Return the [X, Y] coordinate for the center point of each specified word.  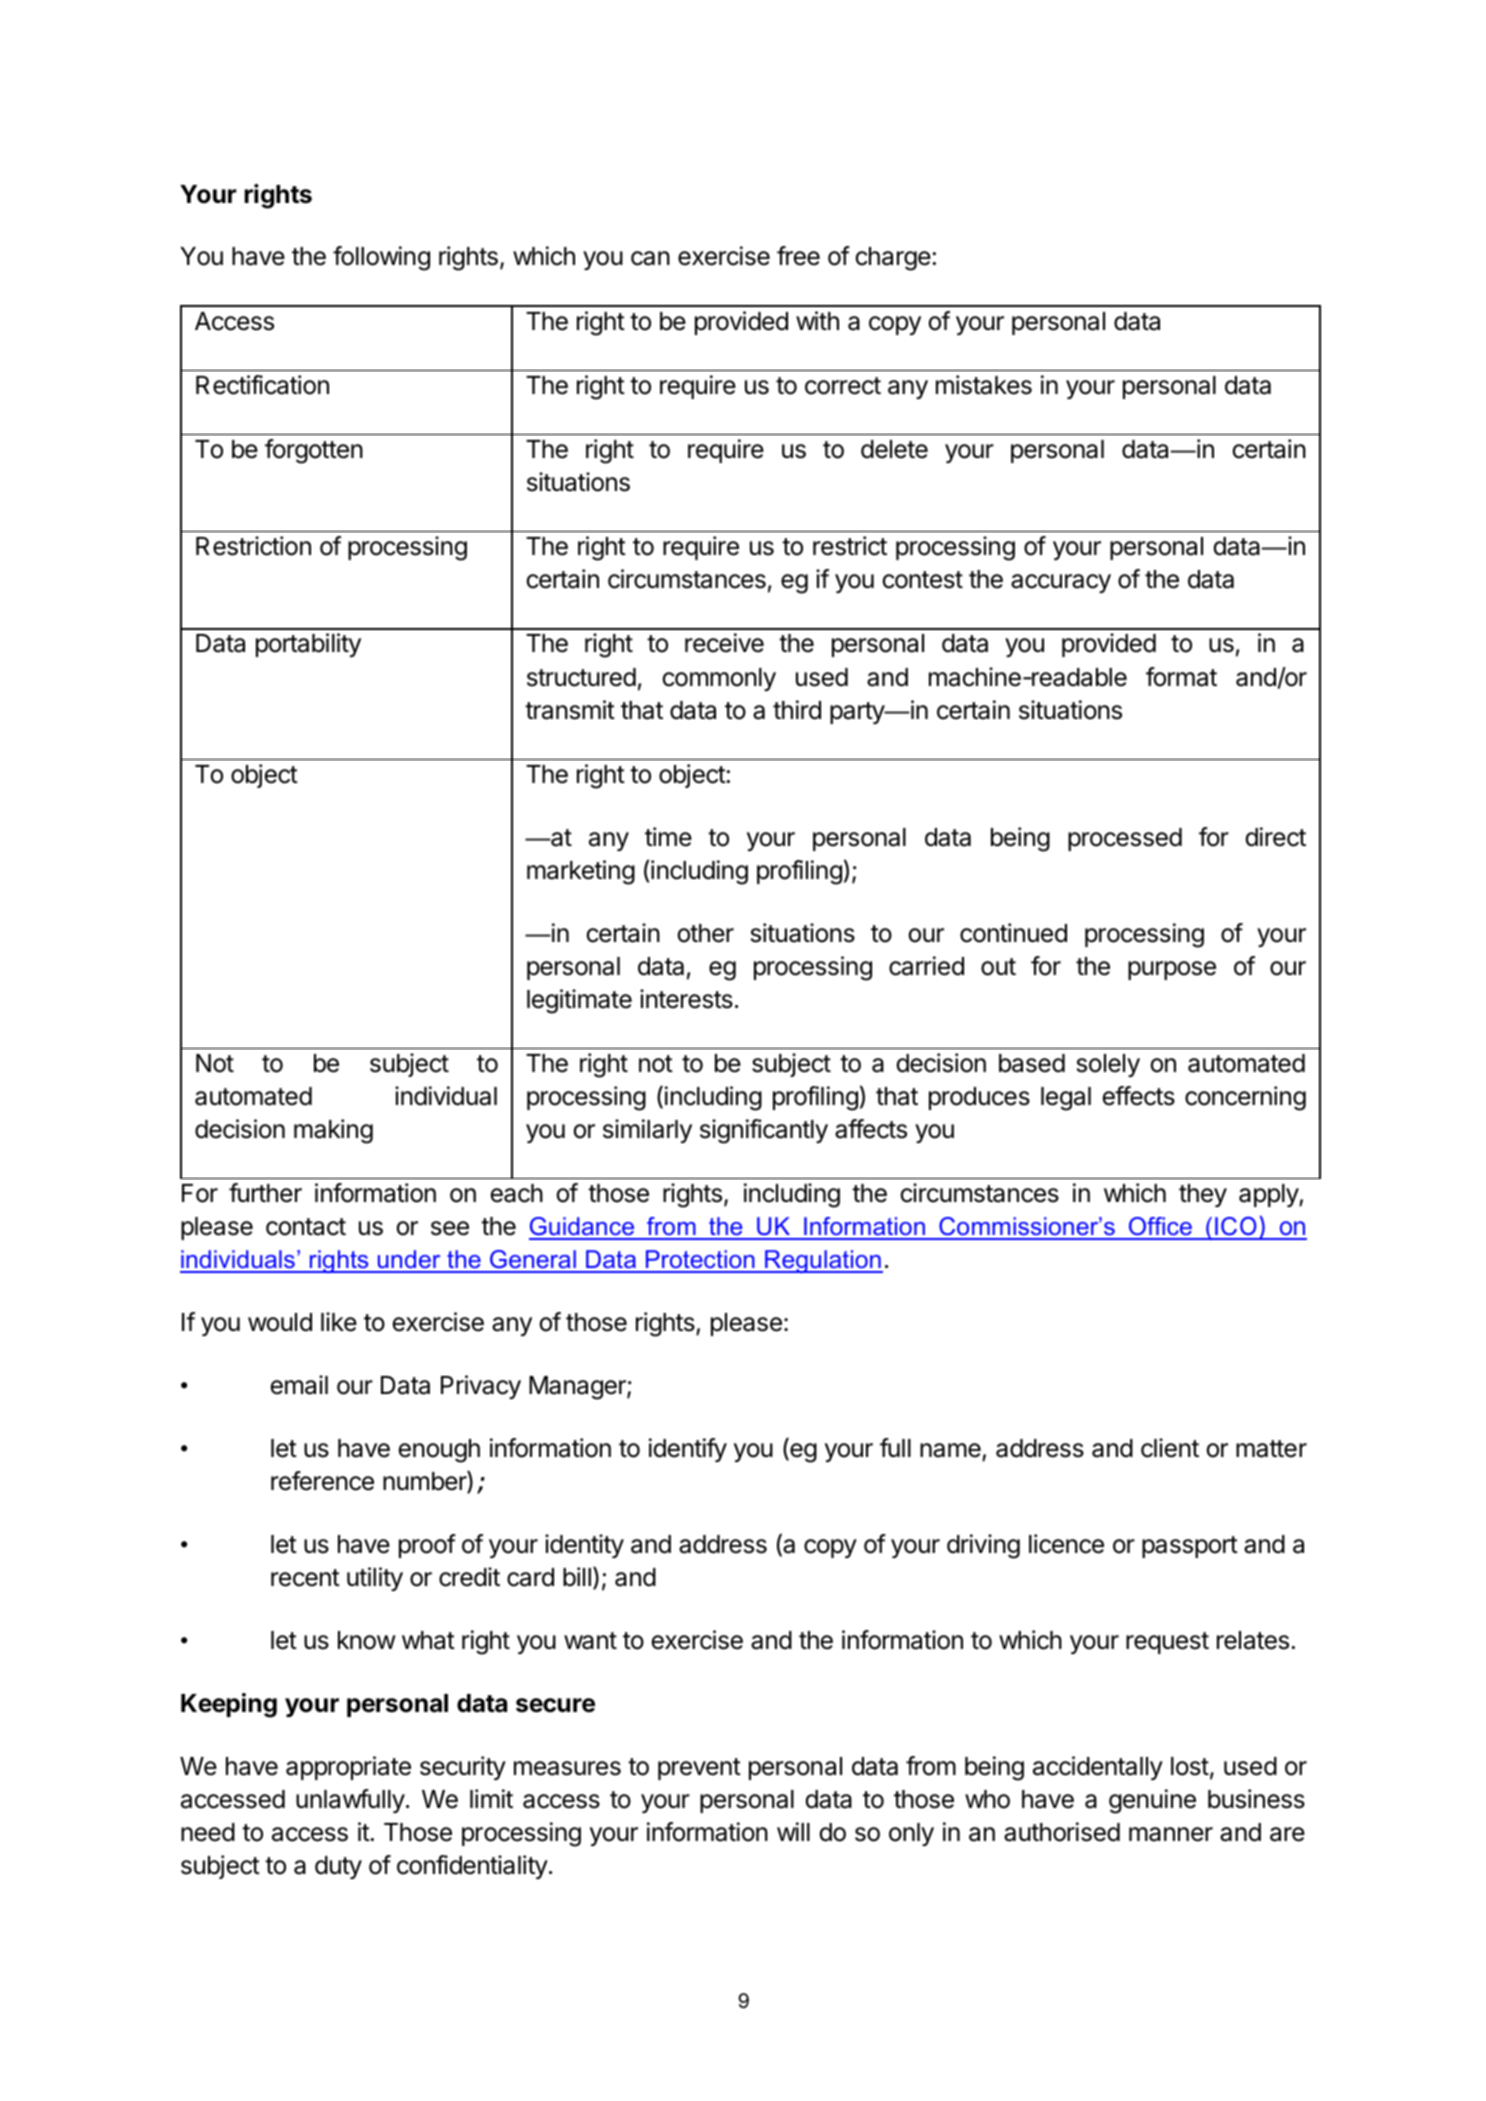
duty [338, 1867]
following [381, 258]
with [817, 320]
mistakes [984, 385]
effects [1139, 1096]
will [793, 1831]
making [333, 1131]
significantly [764, 1131]
